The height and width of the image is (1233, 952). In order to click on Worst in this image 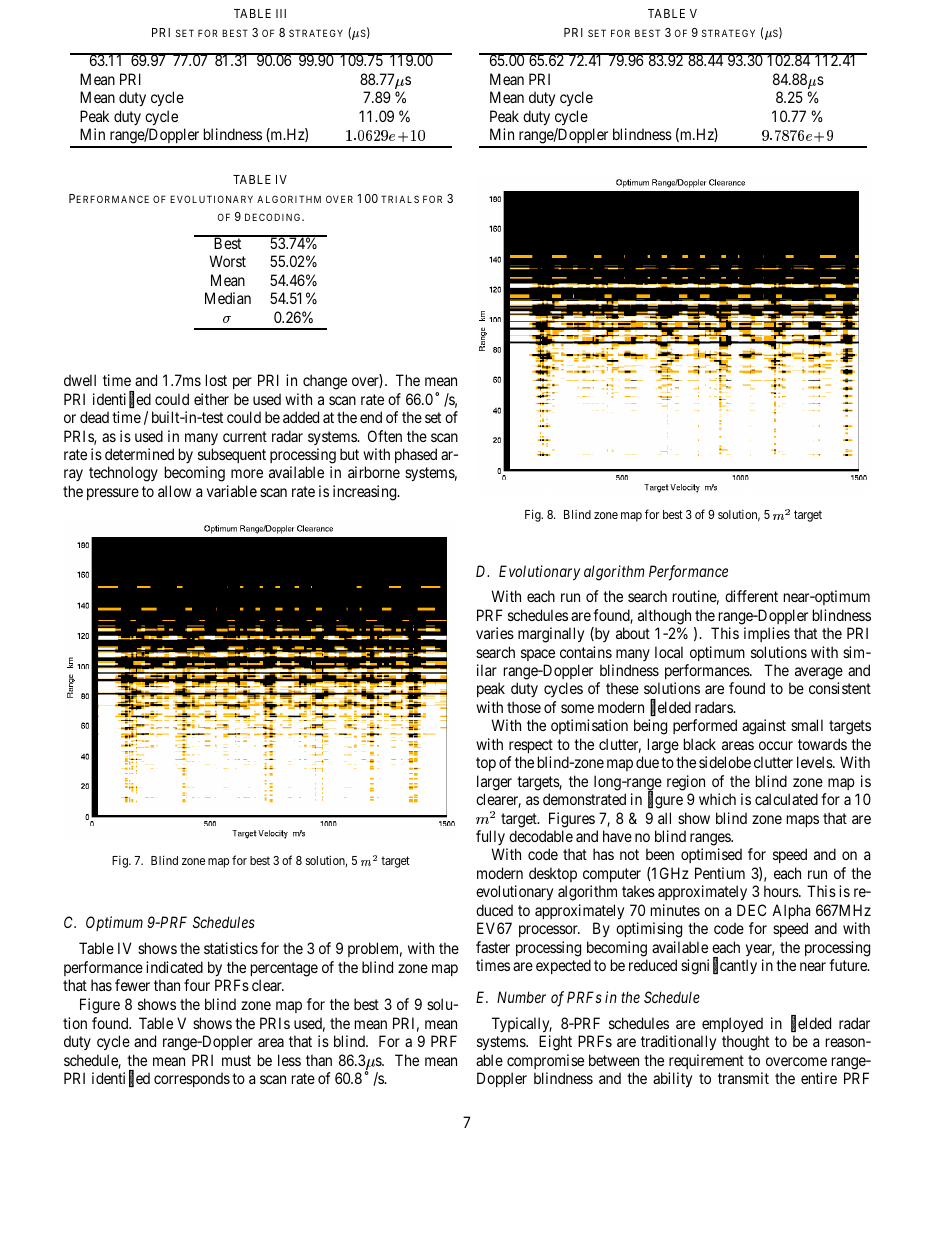, I will do `click(227, 261)`.
